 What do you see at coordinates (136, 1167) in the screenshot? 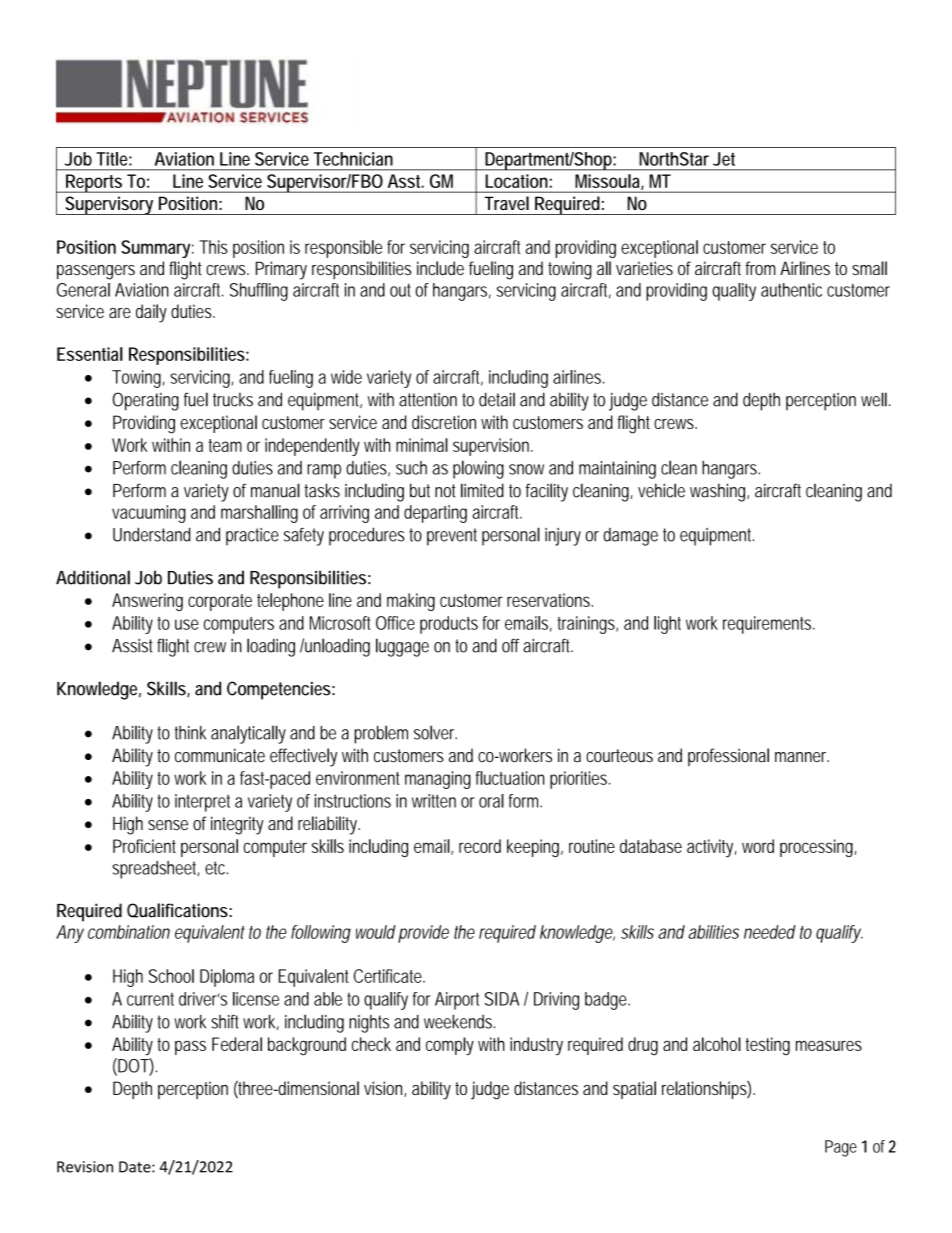
I see `Date` at bounding box center [136, 1167].
